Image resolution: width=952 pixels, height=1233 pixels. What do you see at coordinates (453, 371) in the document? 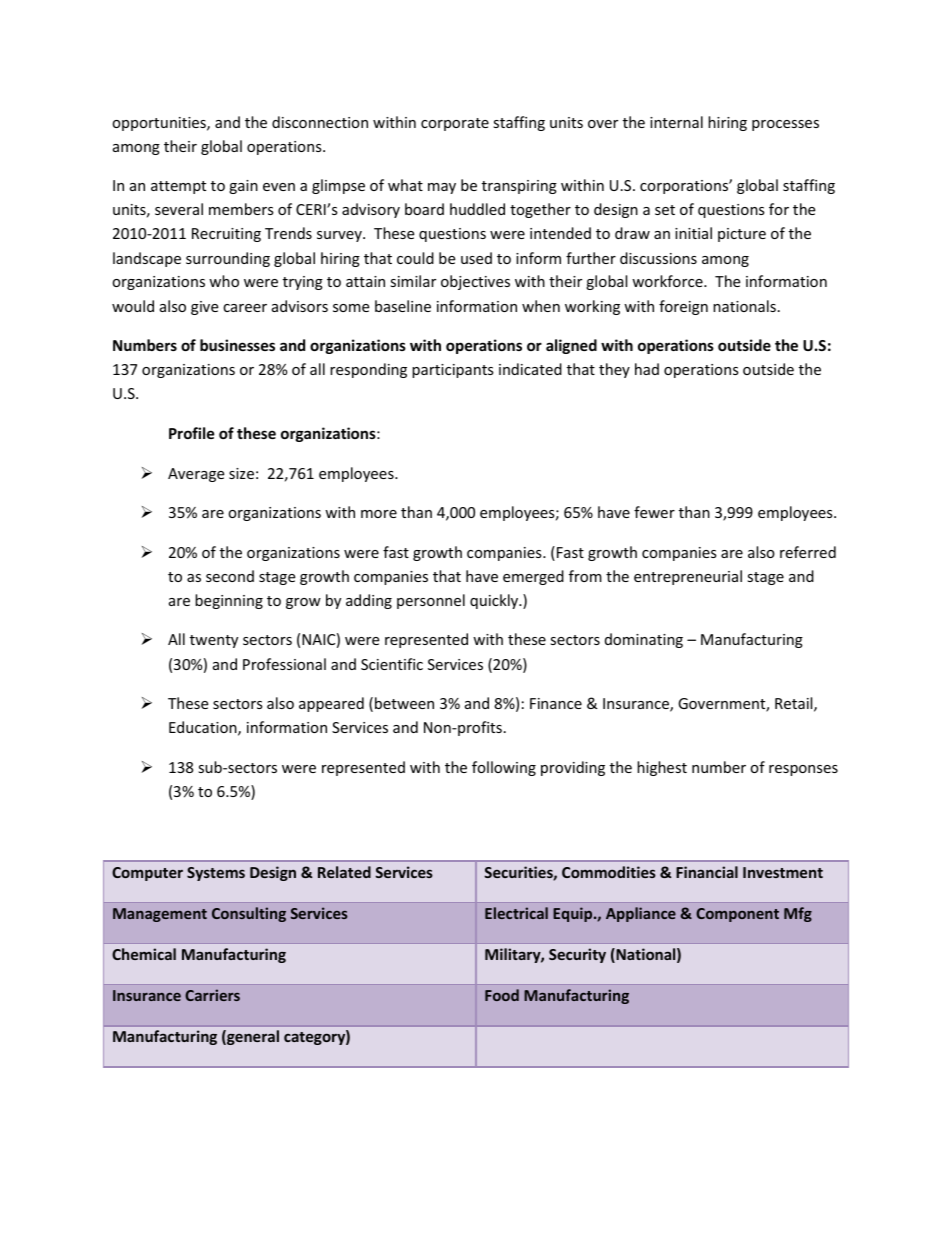
I see `participants` at bounding box center [453, 371].
